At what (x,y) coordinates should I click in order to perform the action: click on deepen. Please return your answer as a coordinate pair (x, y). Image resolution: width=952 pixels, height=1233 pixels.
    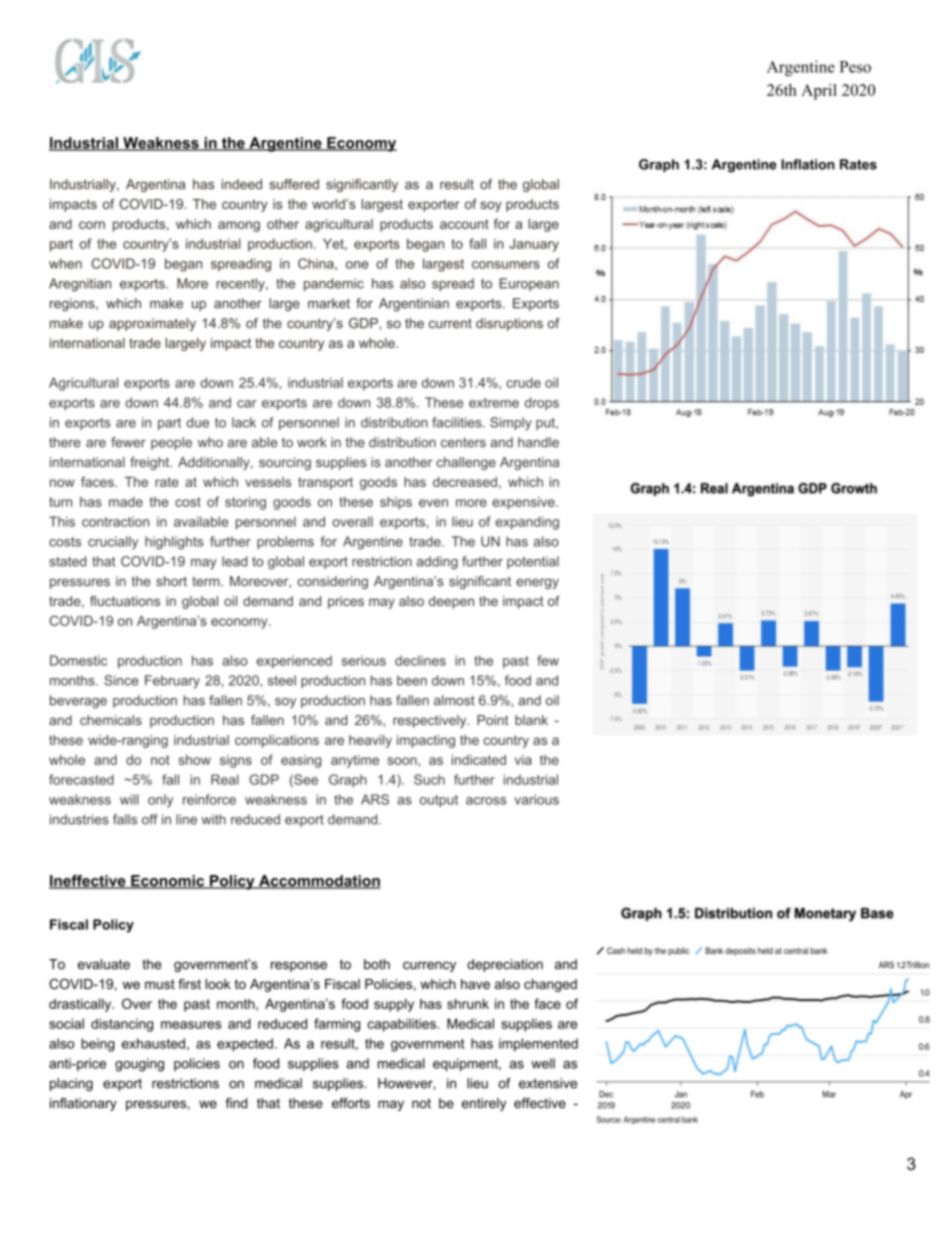
    Looking at the image, I should click on (451, 602).
